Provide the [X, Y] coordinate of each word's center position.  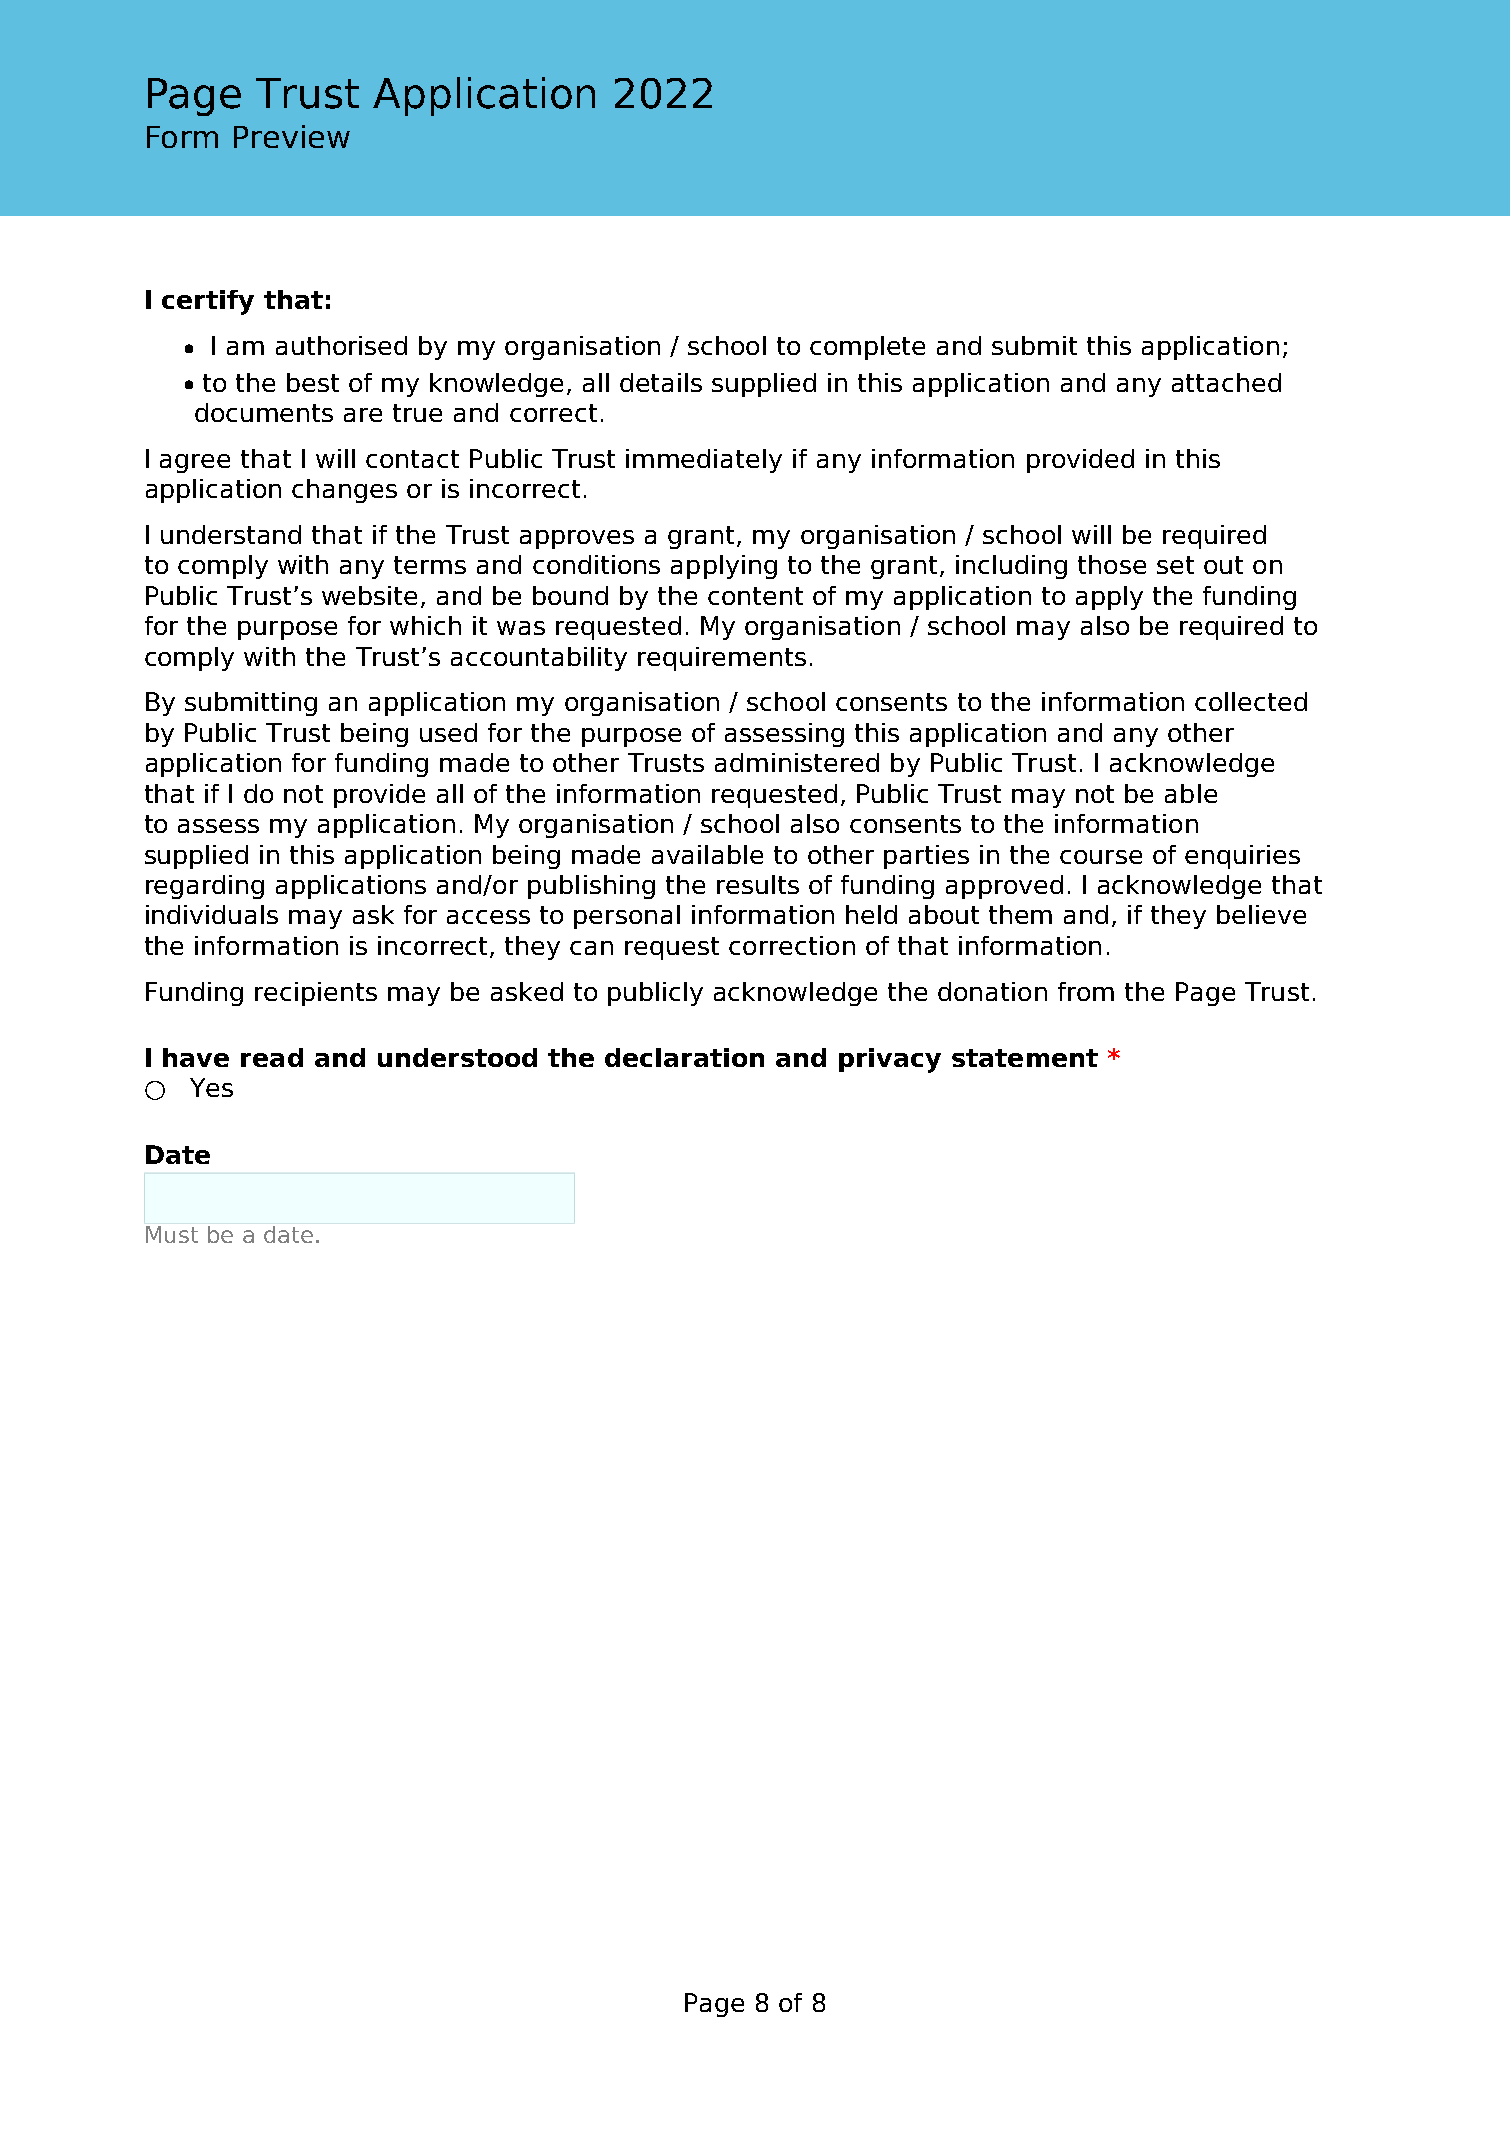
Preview [292, 136]
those [1112, 564]
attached [1226, 382]
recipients [316, 994]
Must [172, 1234]
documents [264, 412]
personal [627, 917]
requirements [722, 659]
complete [867, 348]
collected [1251, 701]
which [425, 625]
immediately [704, 461]
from [1086, 991]
